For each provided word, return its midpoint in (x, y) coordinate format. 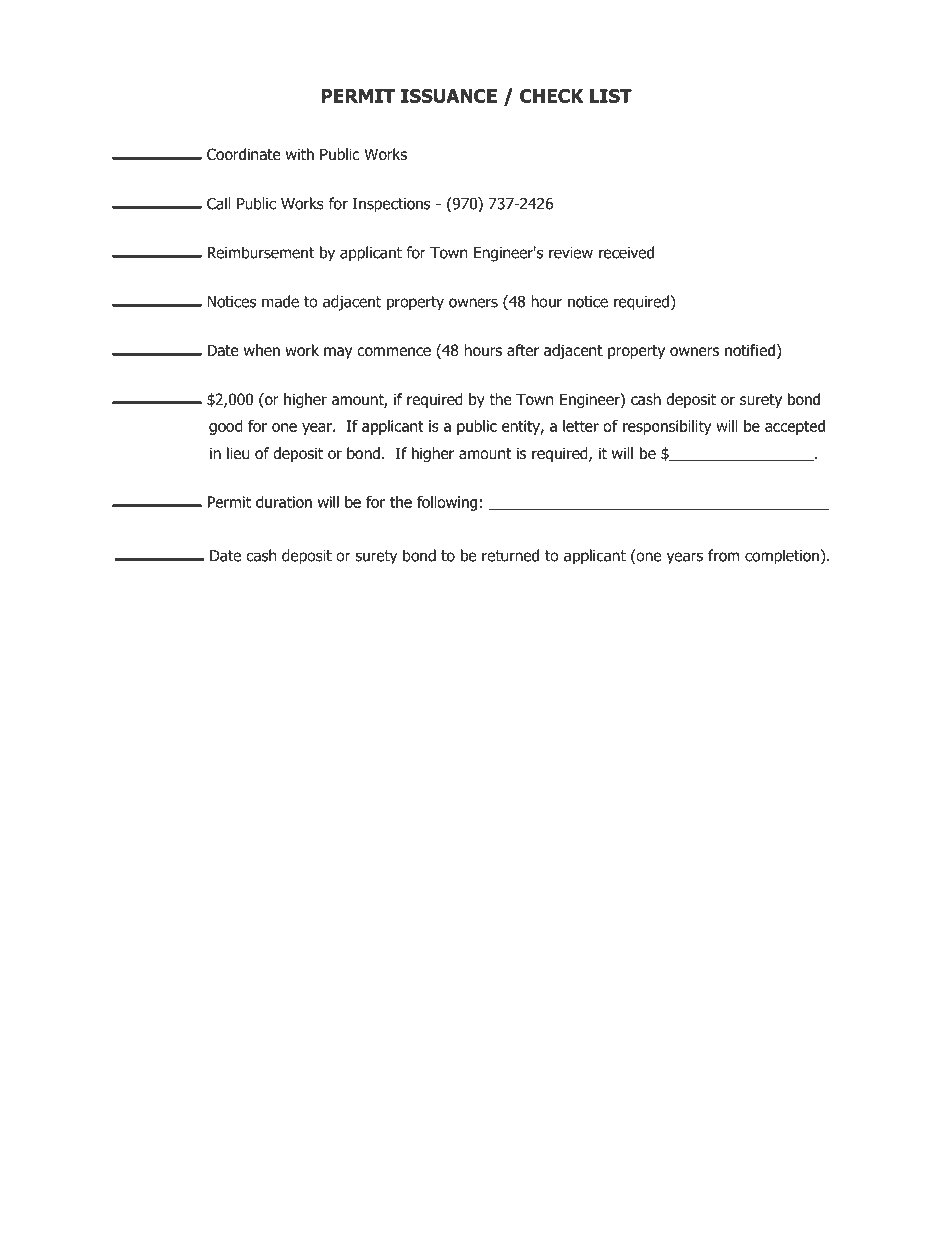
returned (510, 555)
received (626, 252)
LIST (611, 96)
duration (284, 502)
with (300, 154)
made (280, 301)
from (723, 555)
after (523, 350)
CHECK (552, 96)
